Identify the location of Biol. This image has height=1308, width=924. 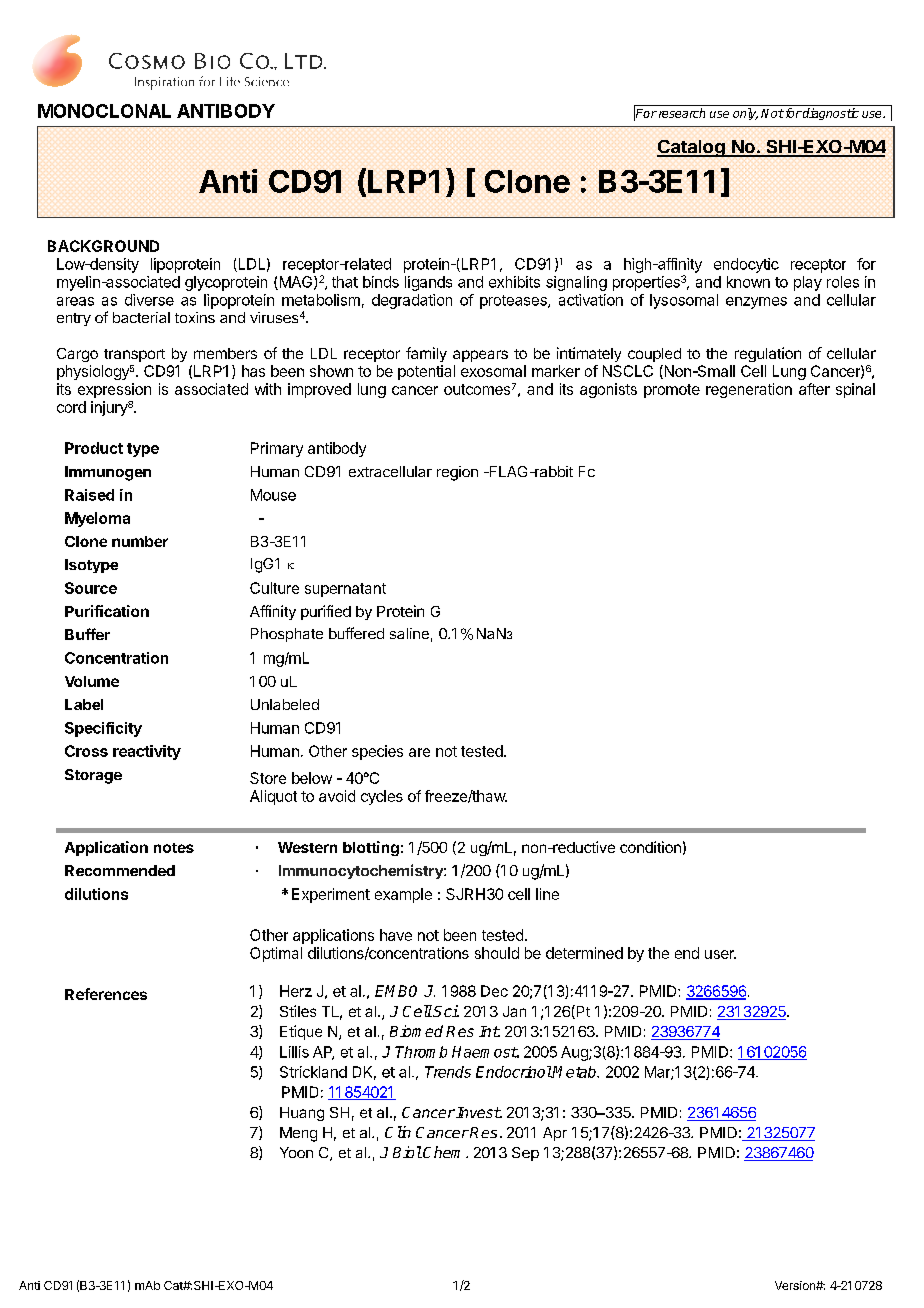
(407, 1152).
